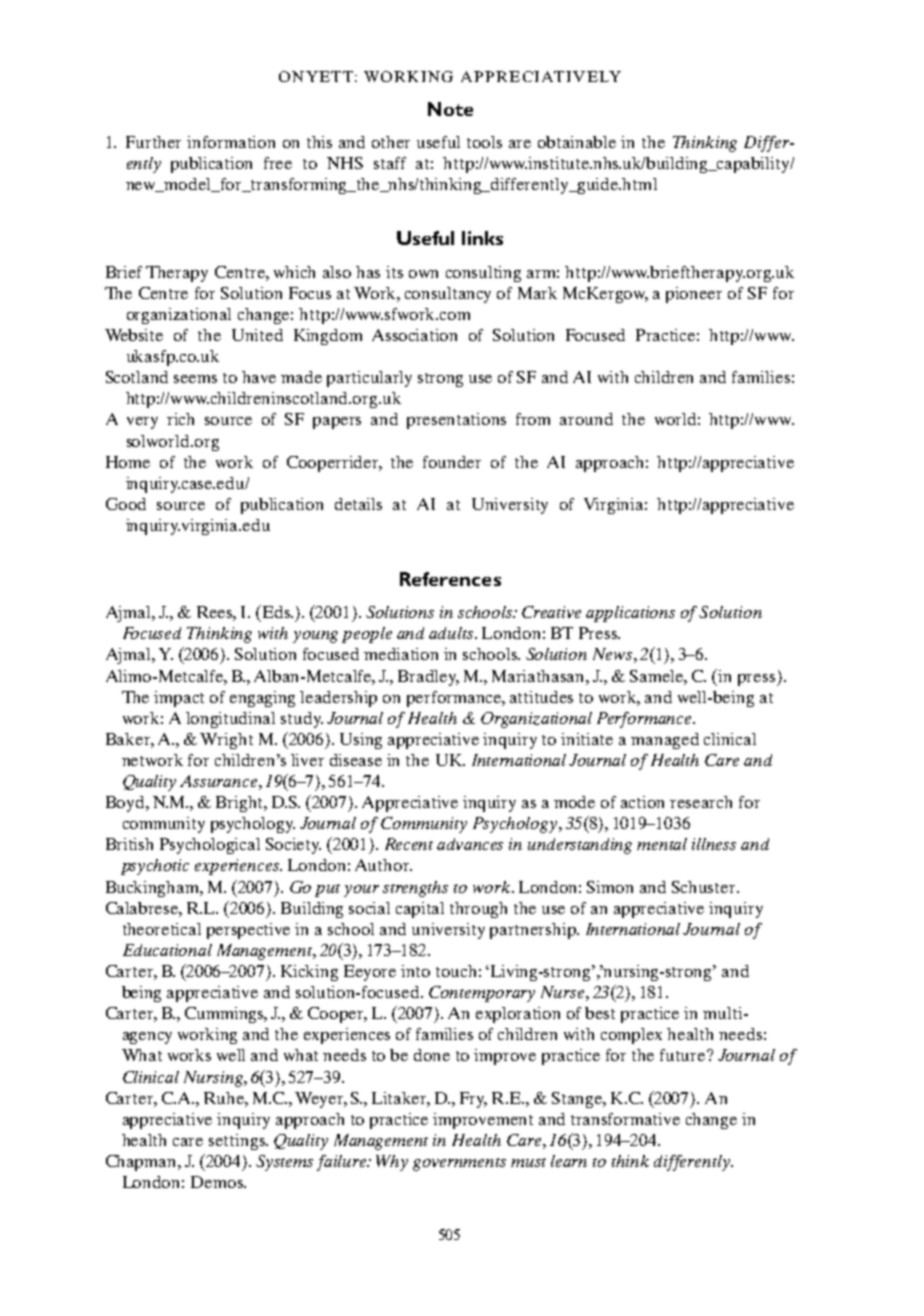  Describe the element at coordinates (452, 462) in the image. I see `founder` at that location.
